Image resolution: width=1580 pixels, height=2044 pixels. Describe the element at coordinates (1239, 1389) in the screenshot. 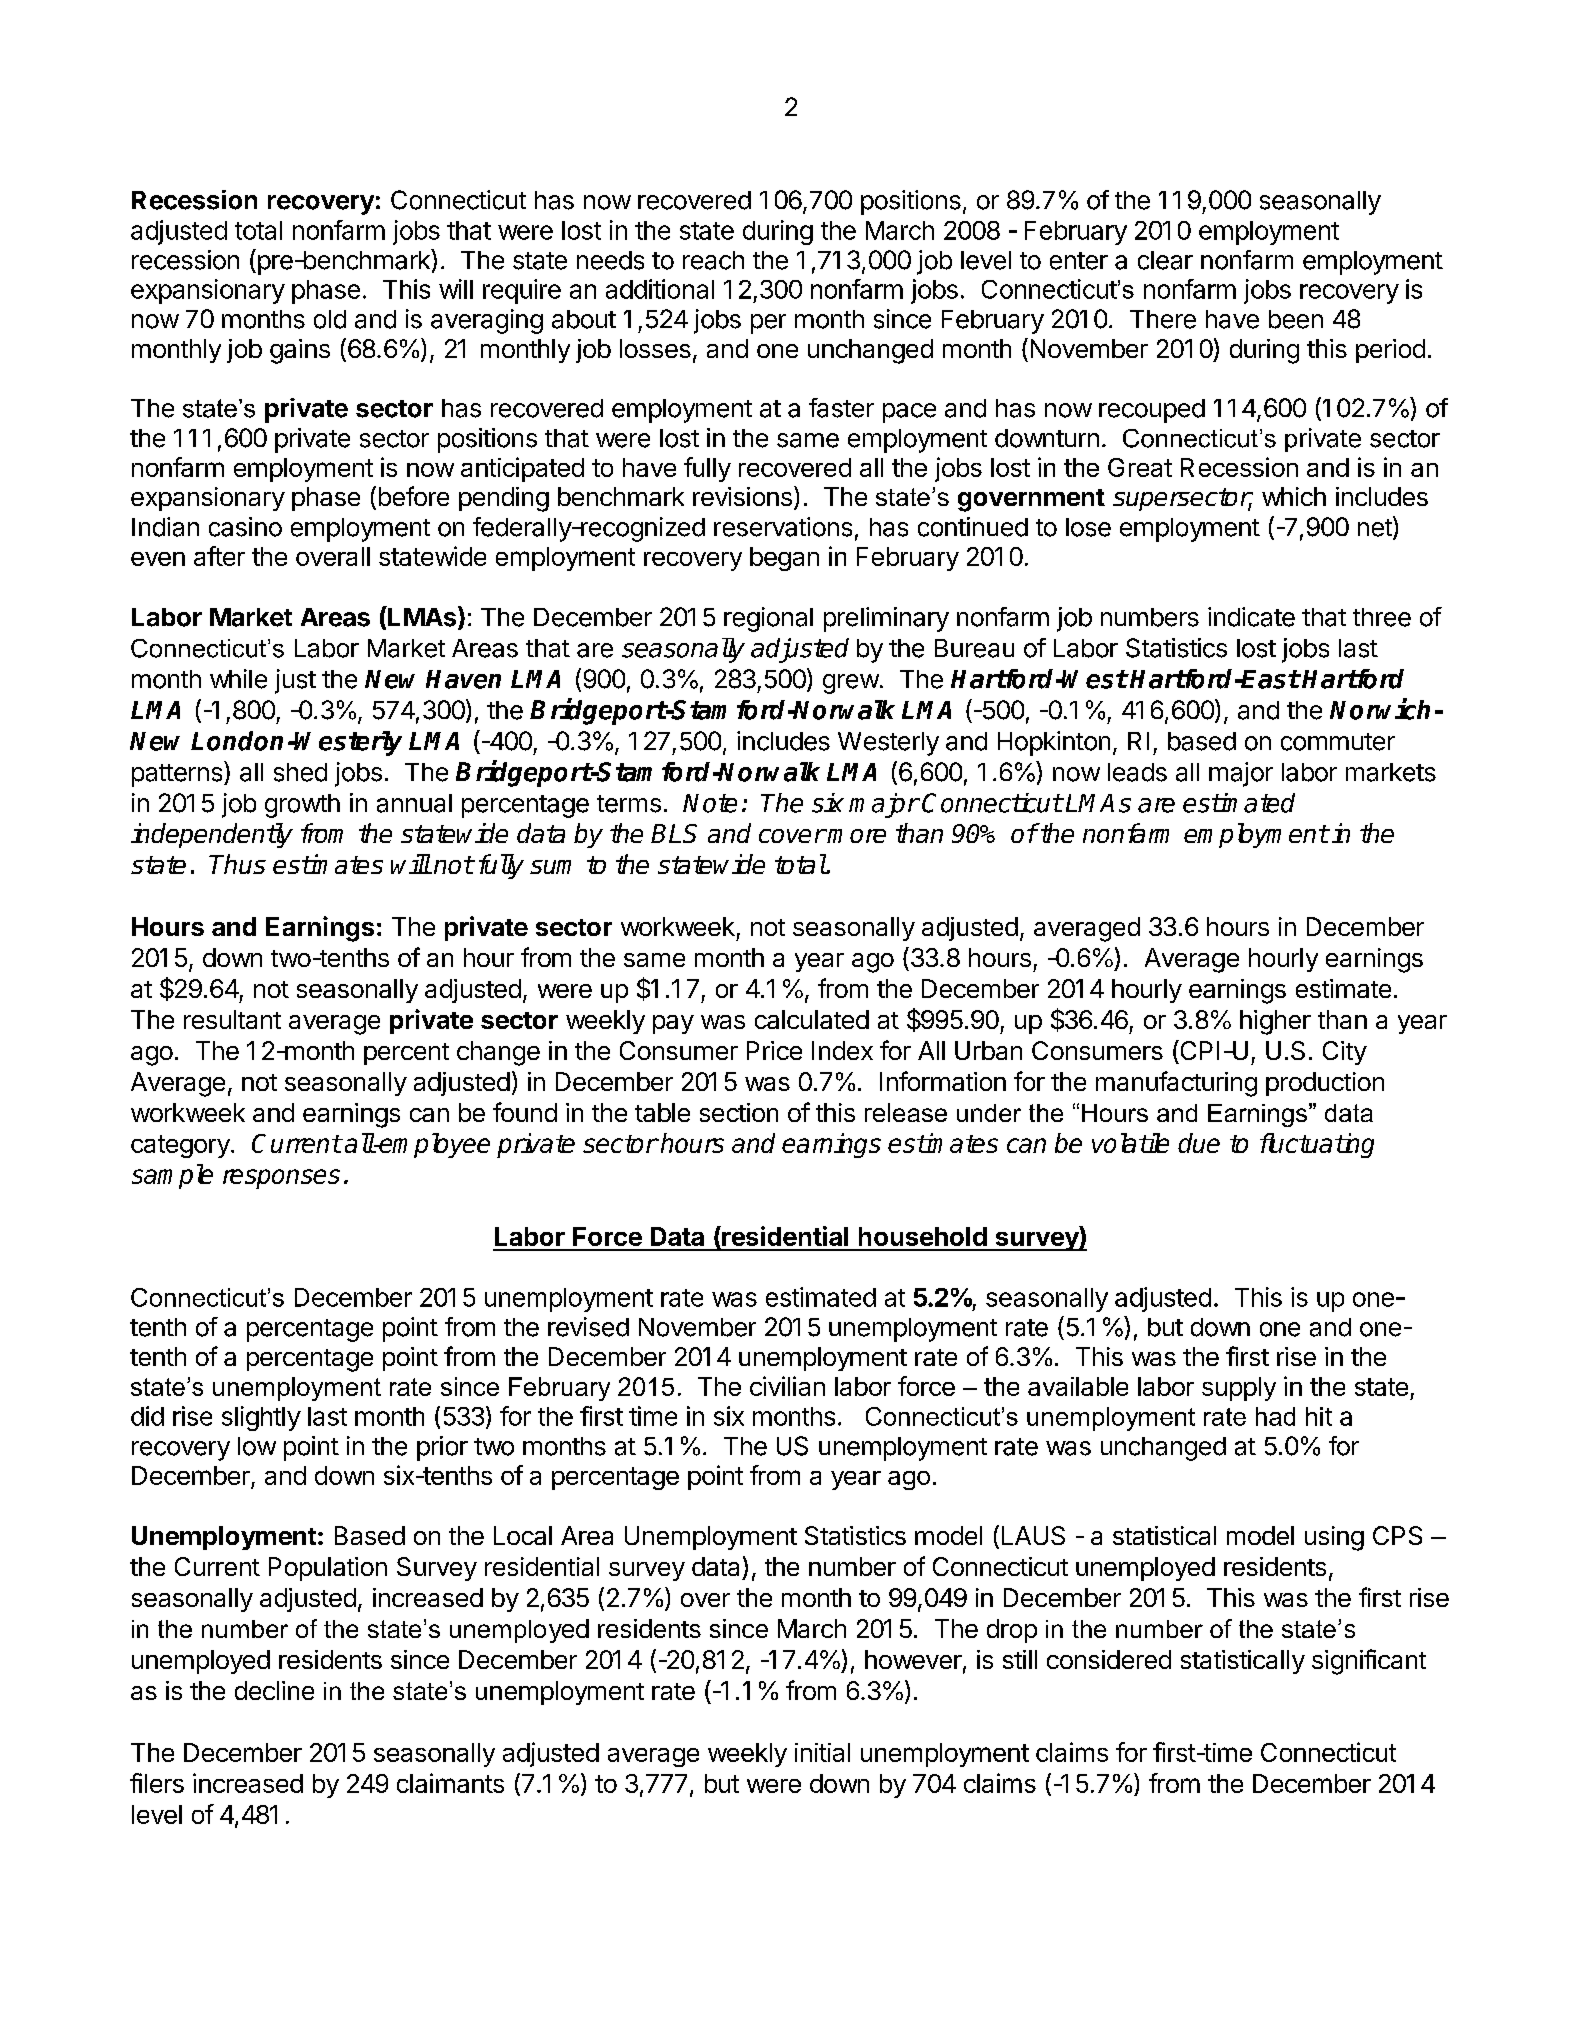

I see `supply` at that location.
